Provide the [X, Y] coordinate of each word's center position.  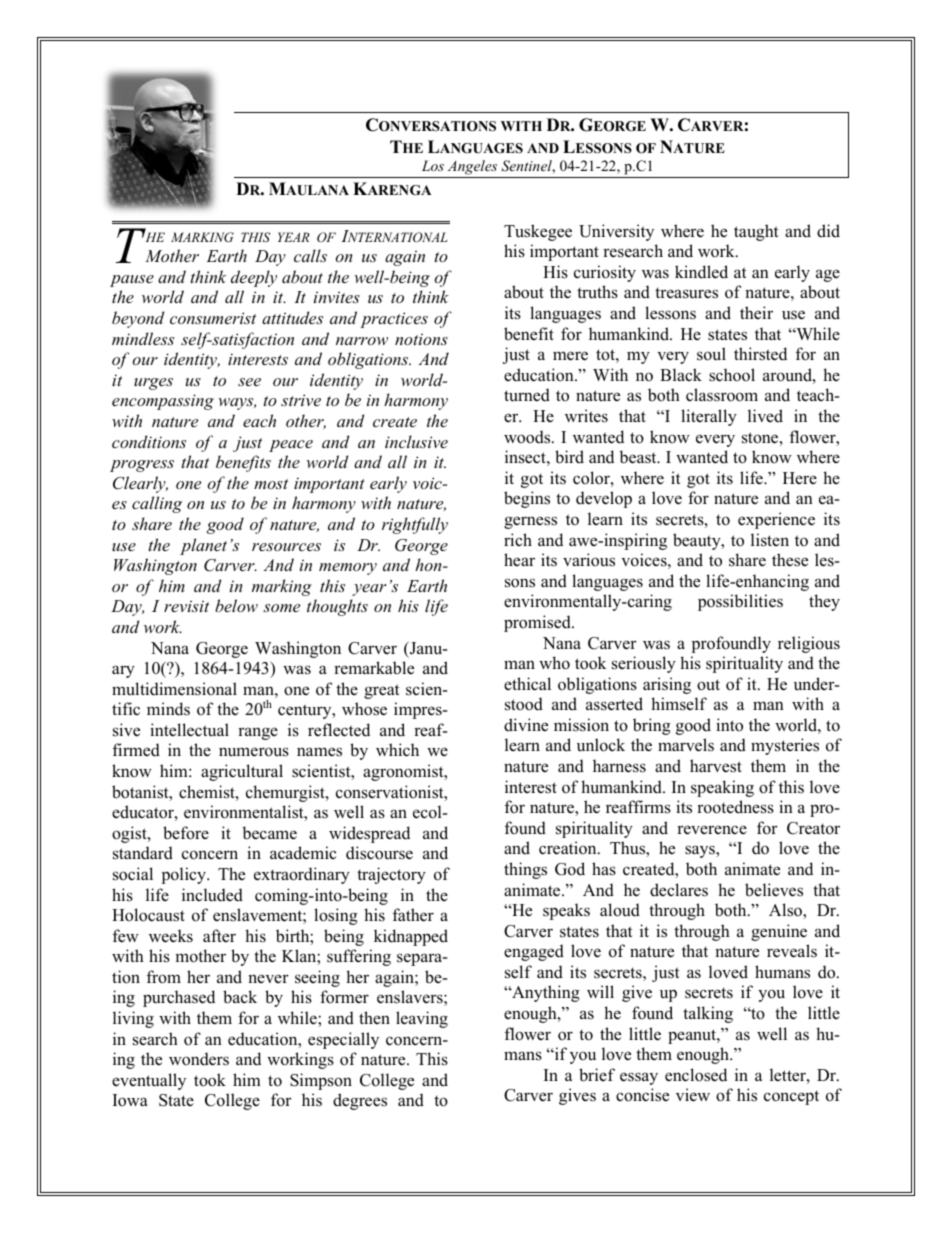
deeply [254, 278]
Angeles [472, 169]
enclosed [696, 1075]
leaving [422, 1019]
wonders [199, 1059]
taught [756, 232]
